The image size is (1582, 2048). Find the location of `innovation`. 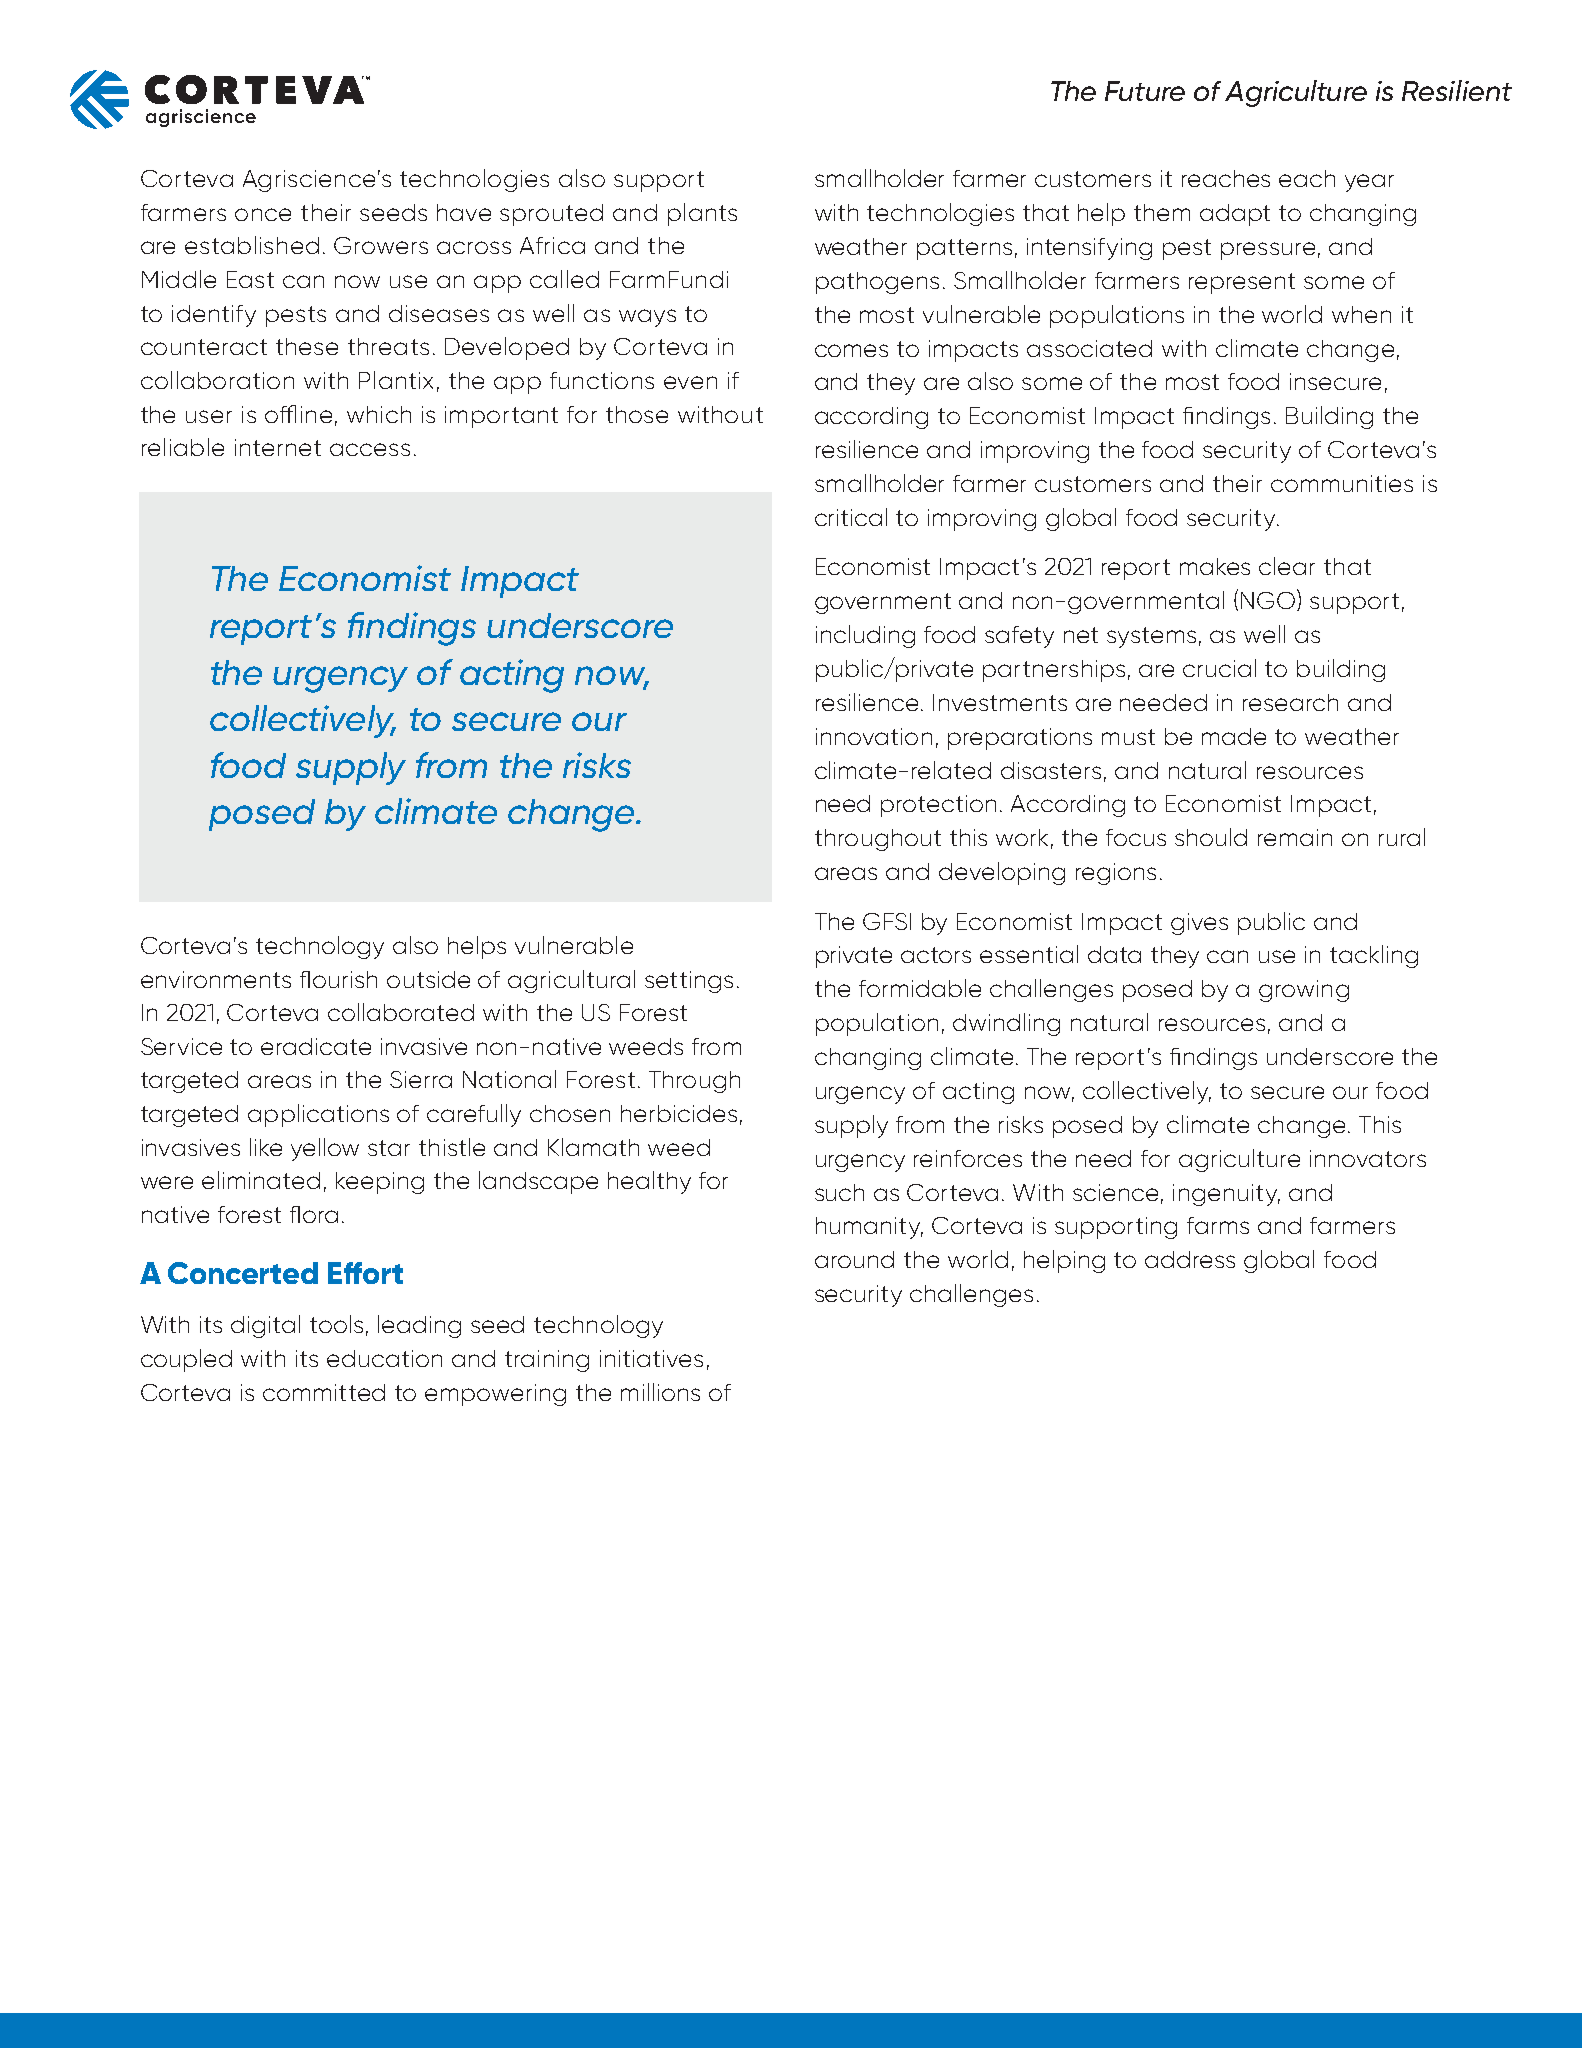

innovation is located at coordinates (874, 736).
